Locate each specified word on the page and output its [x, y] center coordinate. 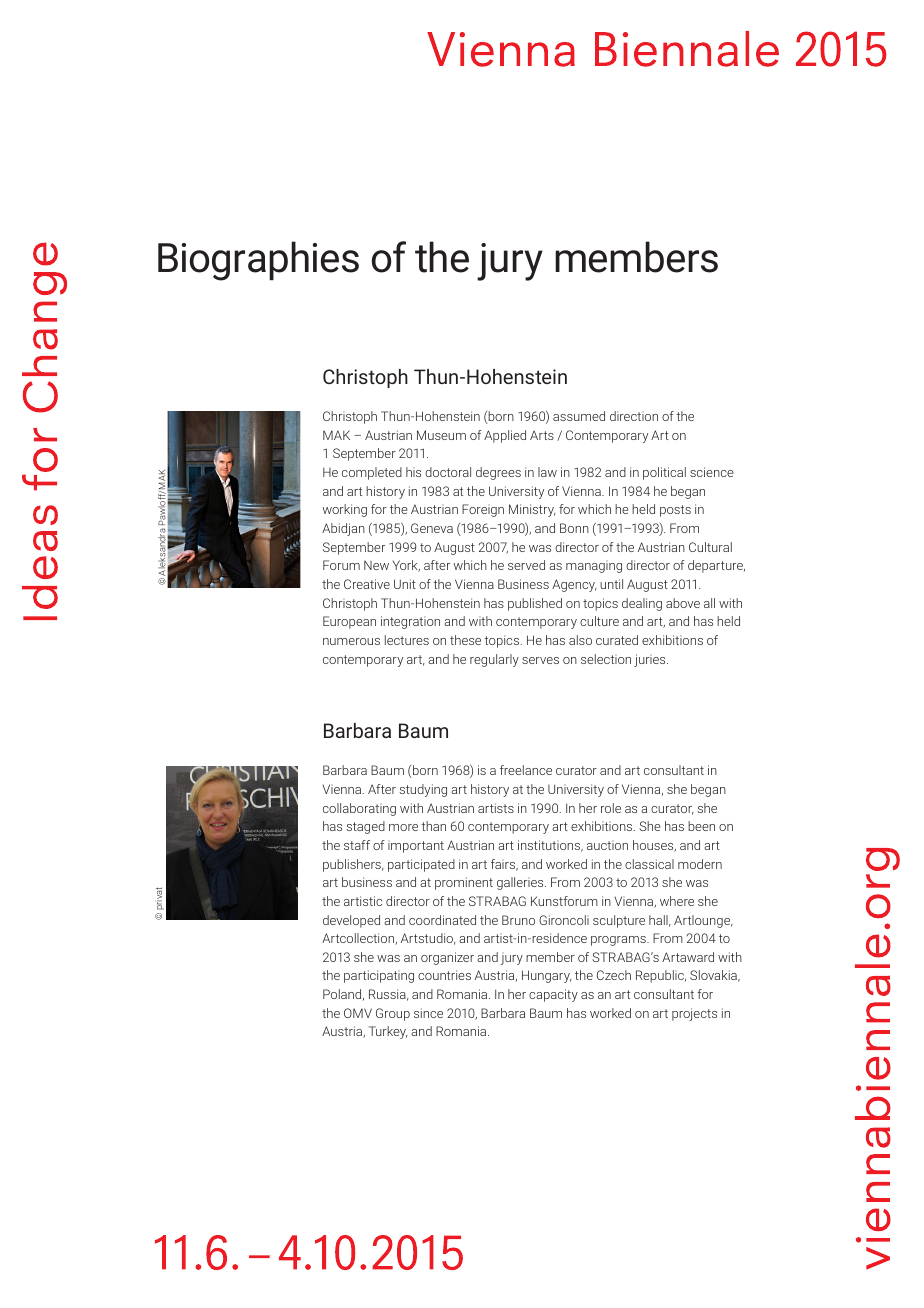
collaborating [359, 809]
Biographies [258, 261]
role [611, 808]
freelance [526, 770]
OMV [358, 1013]
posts [675, 511]
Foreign [483, 510]
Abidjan [343, 529]
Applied [505, 436]
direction [634, 416]
